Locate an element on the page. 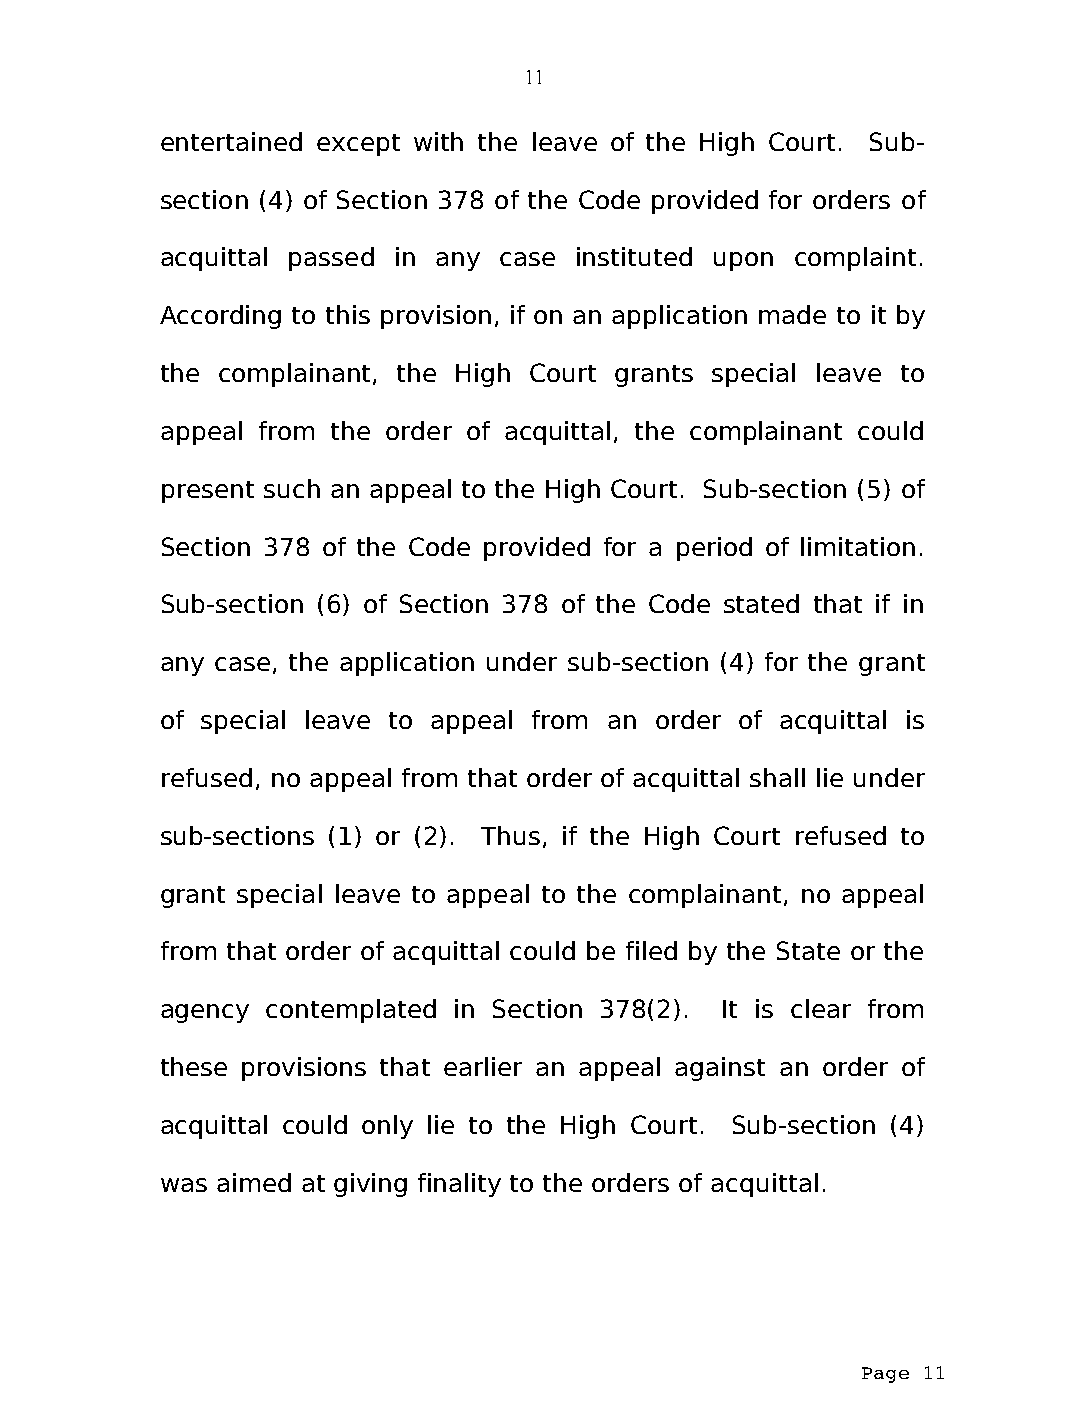  finality is located at coordinates (459, 1185).
